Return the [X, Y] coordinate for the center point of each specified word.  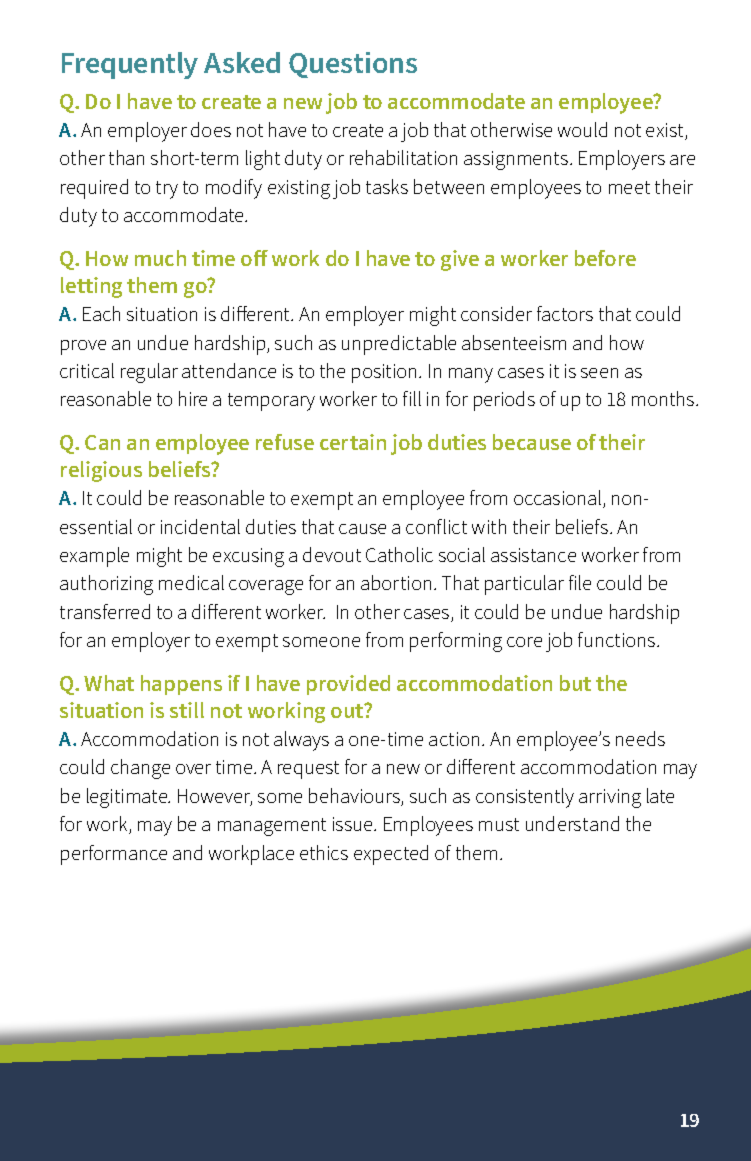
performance [114, 855]
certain [353, 442]
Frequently [130, 65]
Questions [353, 65]
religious [101, 471]
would [582, 129]
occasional [559, 499]
